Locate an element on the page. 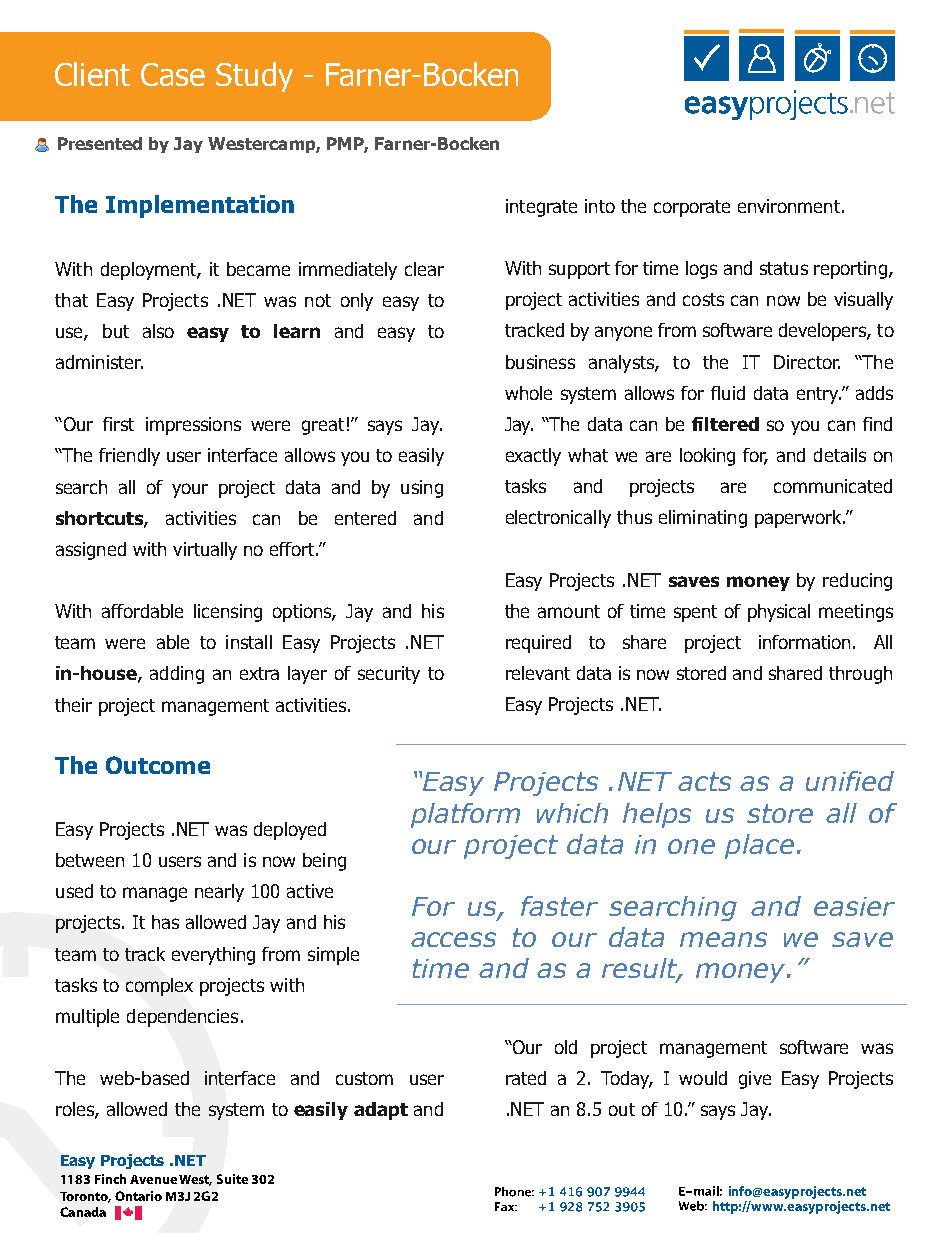 The image size is (952, 1233). corporate is located at coordinates (692, 208).
